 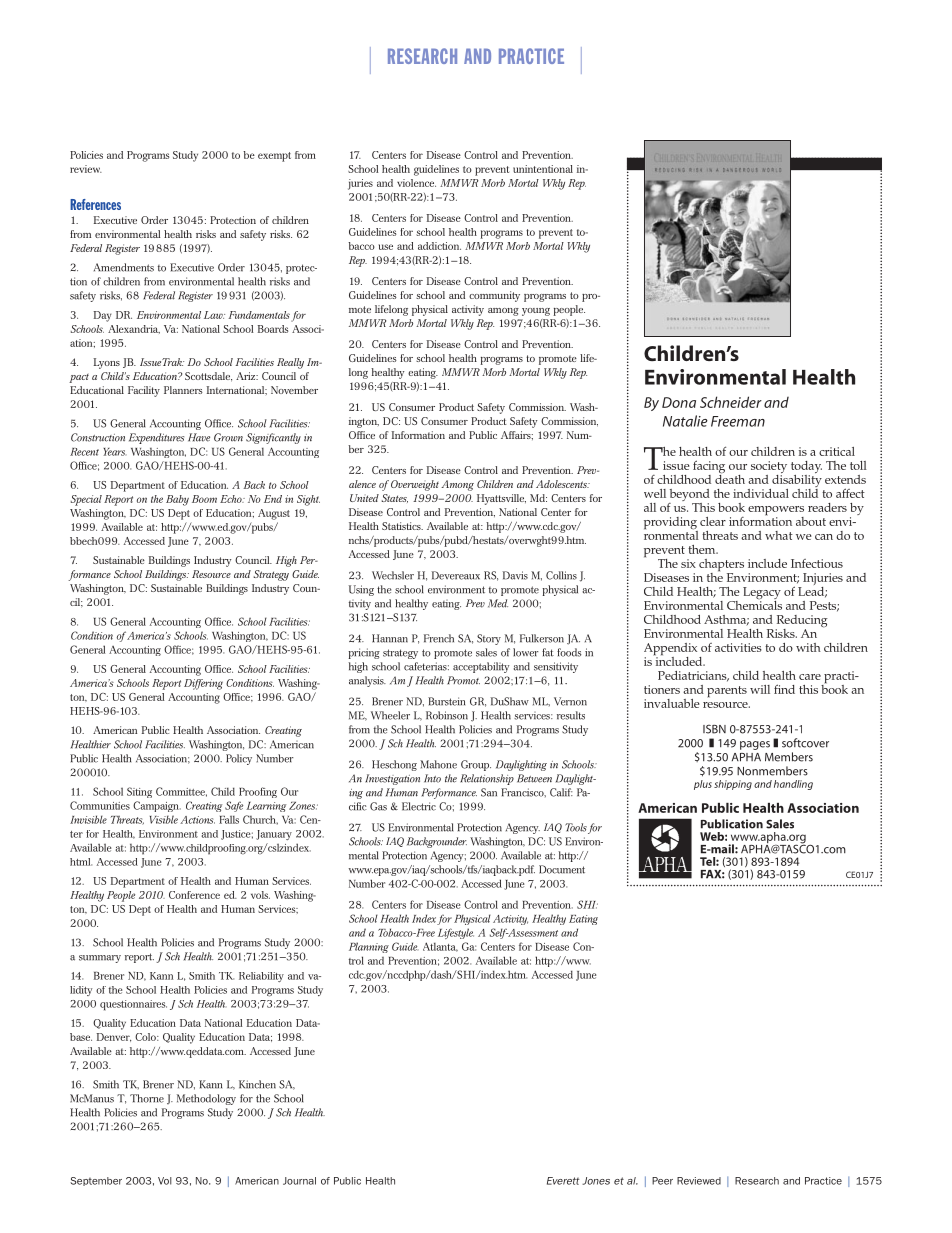 I want to click on young, so click(x=536, y=312).
